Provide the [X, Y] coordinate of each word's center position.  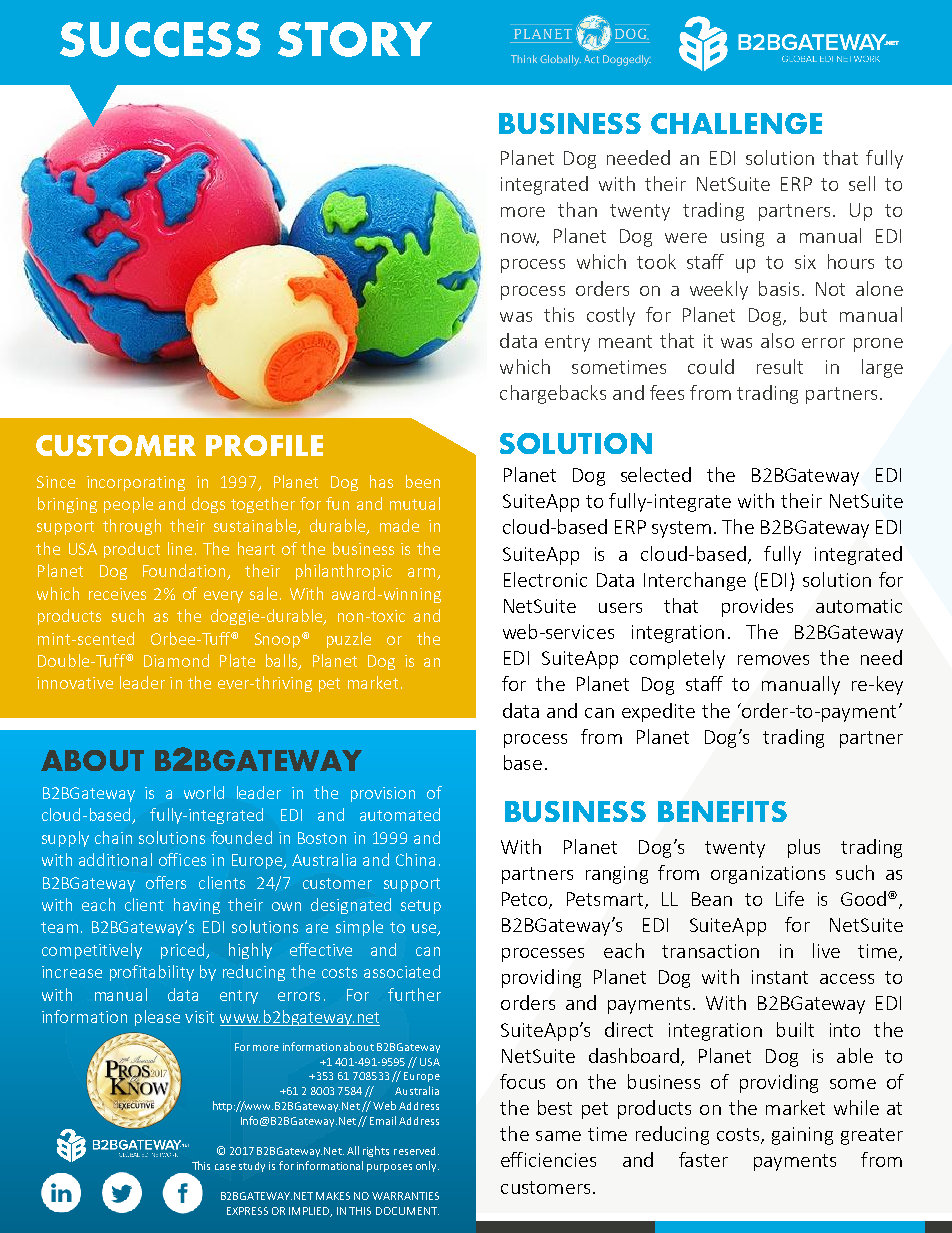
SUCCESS [160, 39]
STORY [355, 39]
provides [757, 607]
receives [117, 594]
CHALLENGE [736, 123]
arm [423, 574]
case [225, 1167]
